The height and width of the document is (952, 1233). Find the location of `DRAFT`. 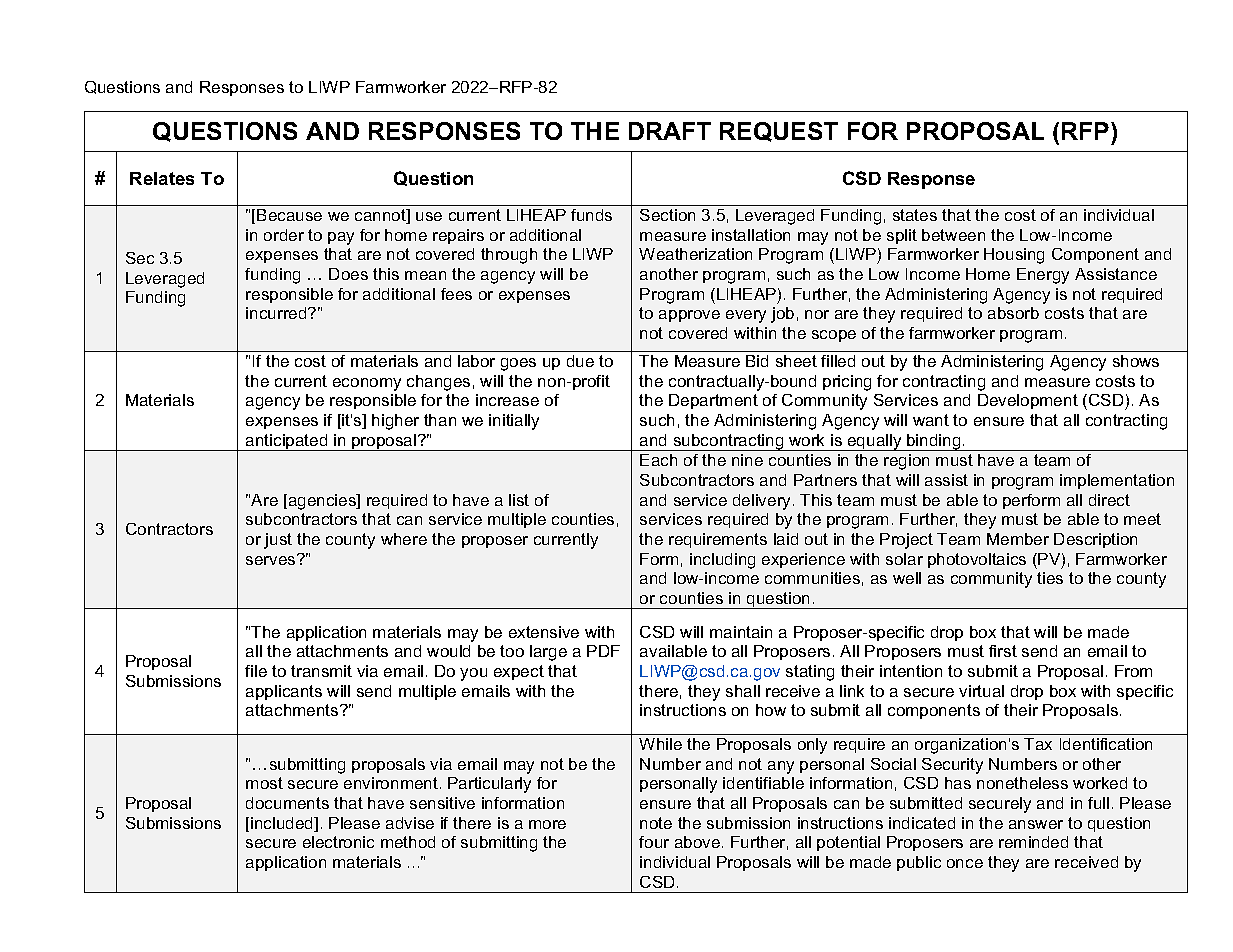

DRAFT is located at coordinates (670, 131).
